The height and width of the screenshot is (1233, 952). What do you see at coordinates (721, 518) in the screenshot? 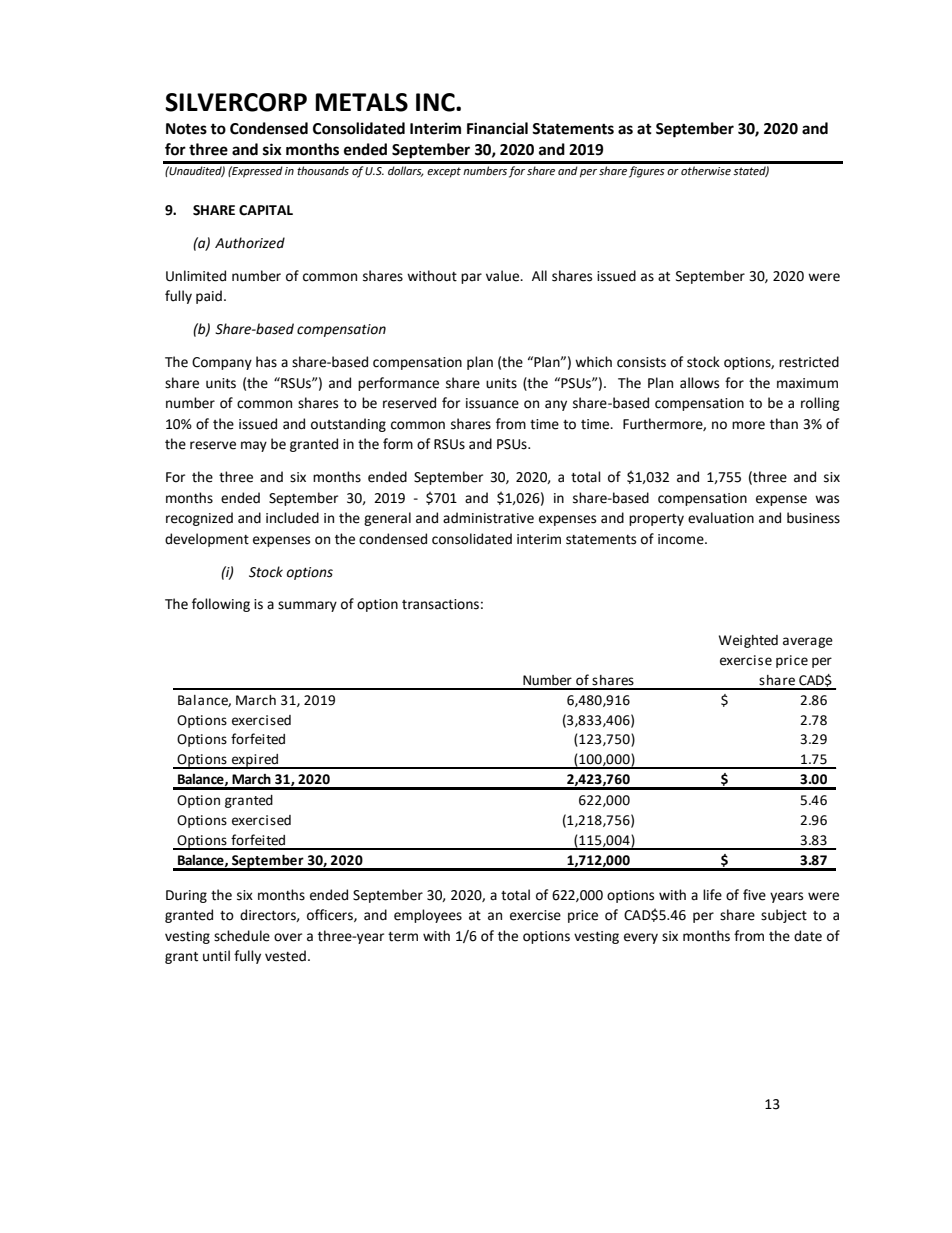
I see `evaluation` at bounding box center [721, 518].
